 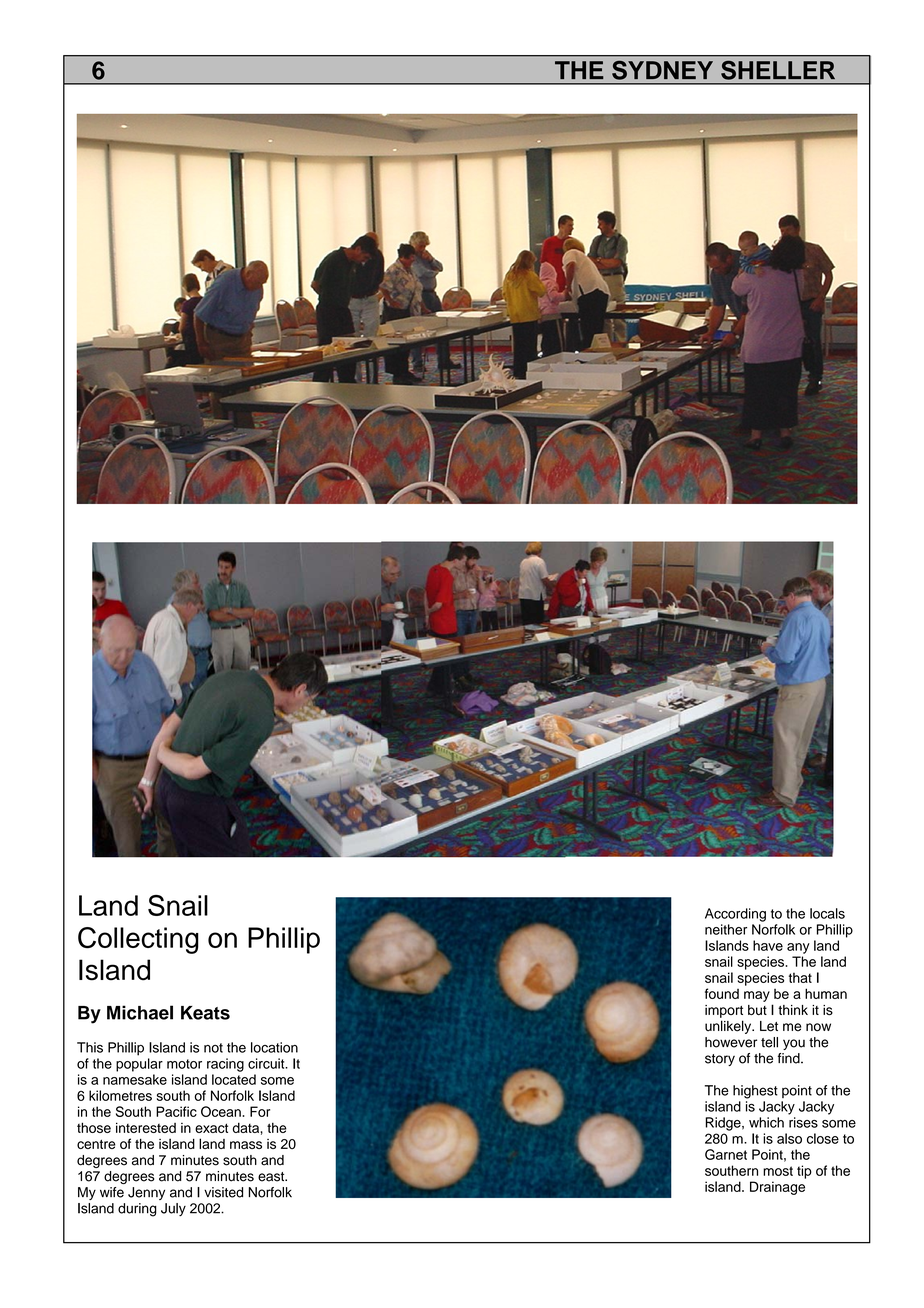 What do you see at coordinates (138, 940) in the image?
I see `Collecting` at bounding box center [138, 940].
